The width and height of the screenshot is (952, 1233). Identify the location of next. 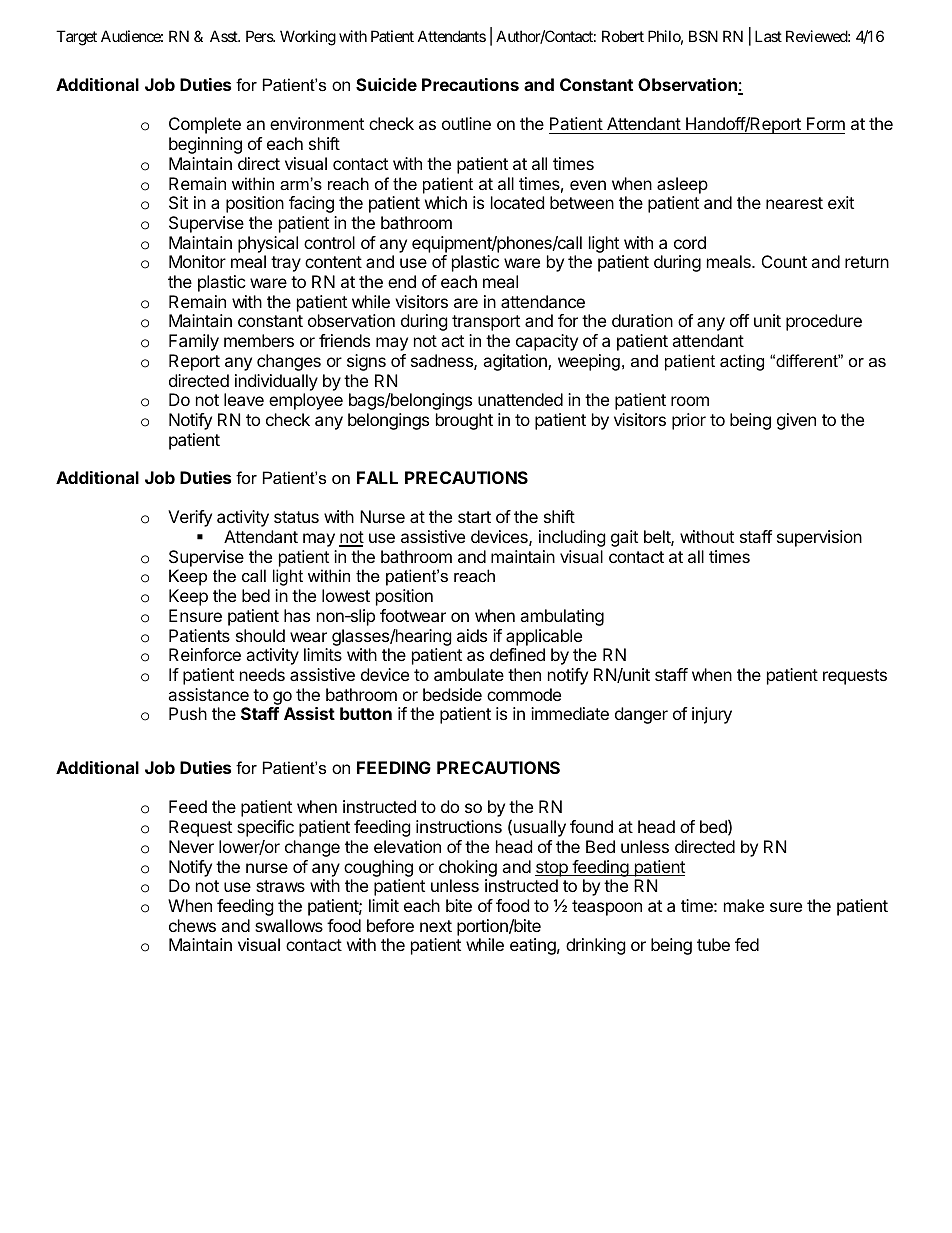
(436, 926).
